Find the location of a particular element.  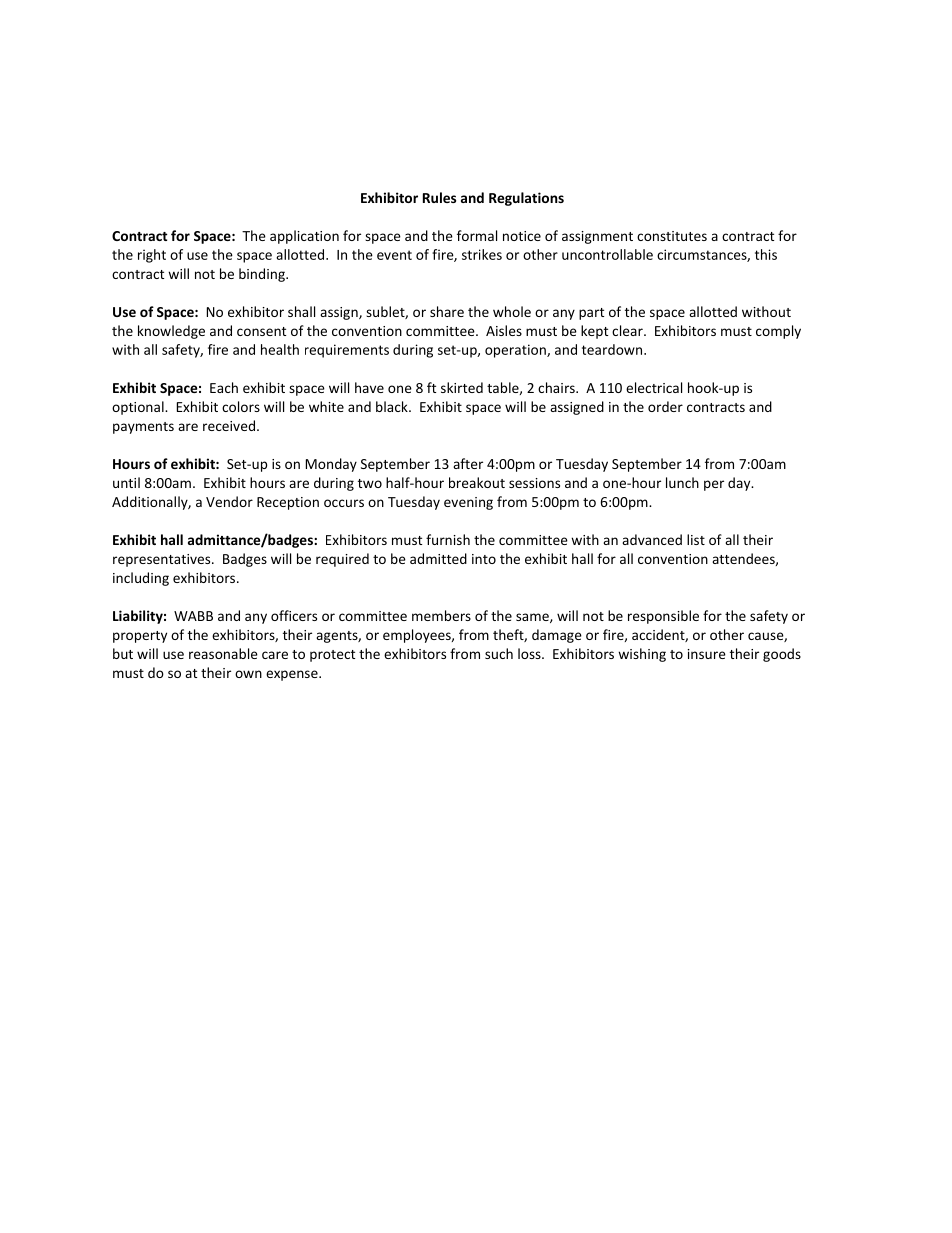

after is located at coordinates (468, 463).
